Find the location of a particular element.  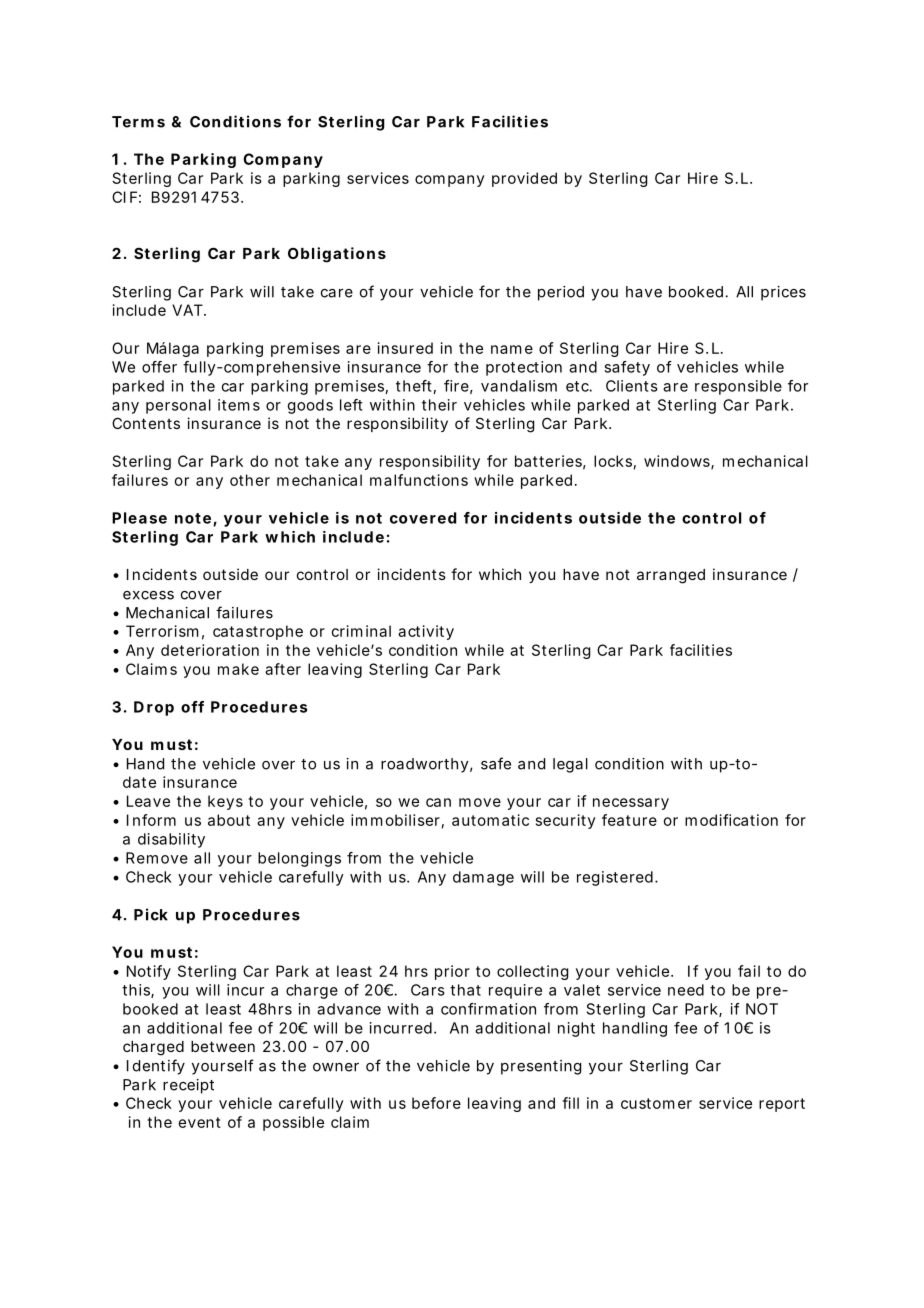

provided is located at coordinates (524, 179).
